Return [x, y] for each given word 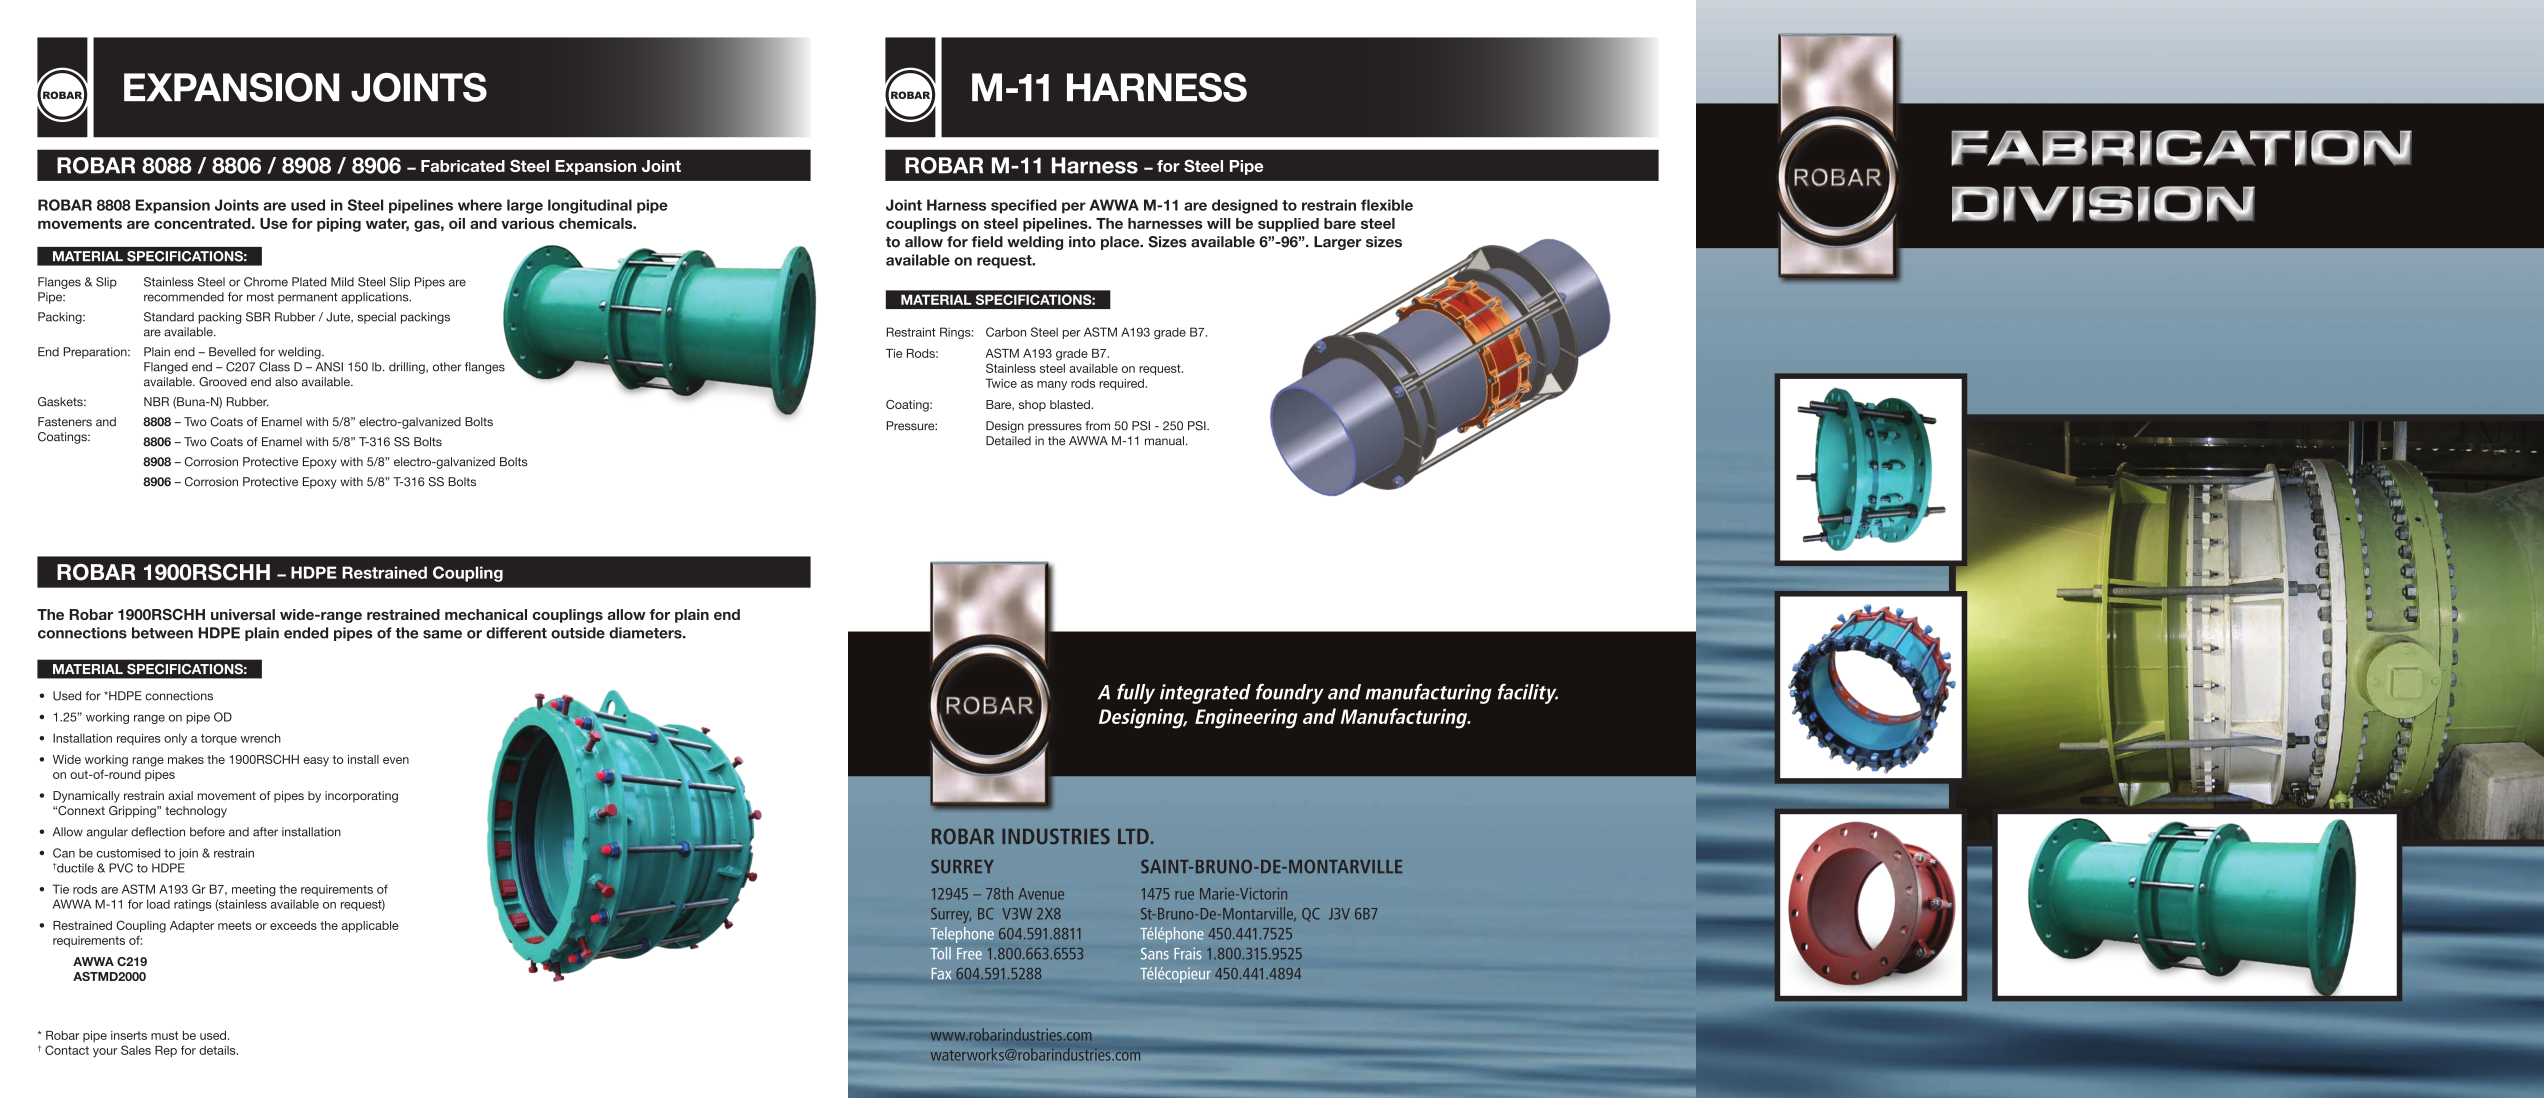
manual [1164, 441]
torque [219, 739]
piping [339, 225]
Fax [941, 973]
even [396, 760]
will [1219, 223]
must [164, 1035]
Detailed [1008, 441]
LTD [1133, 836]
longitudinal [590, 206]
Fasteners [65, 422]
